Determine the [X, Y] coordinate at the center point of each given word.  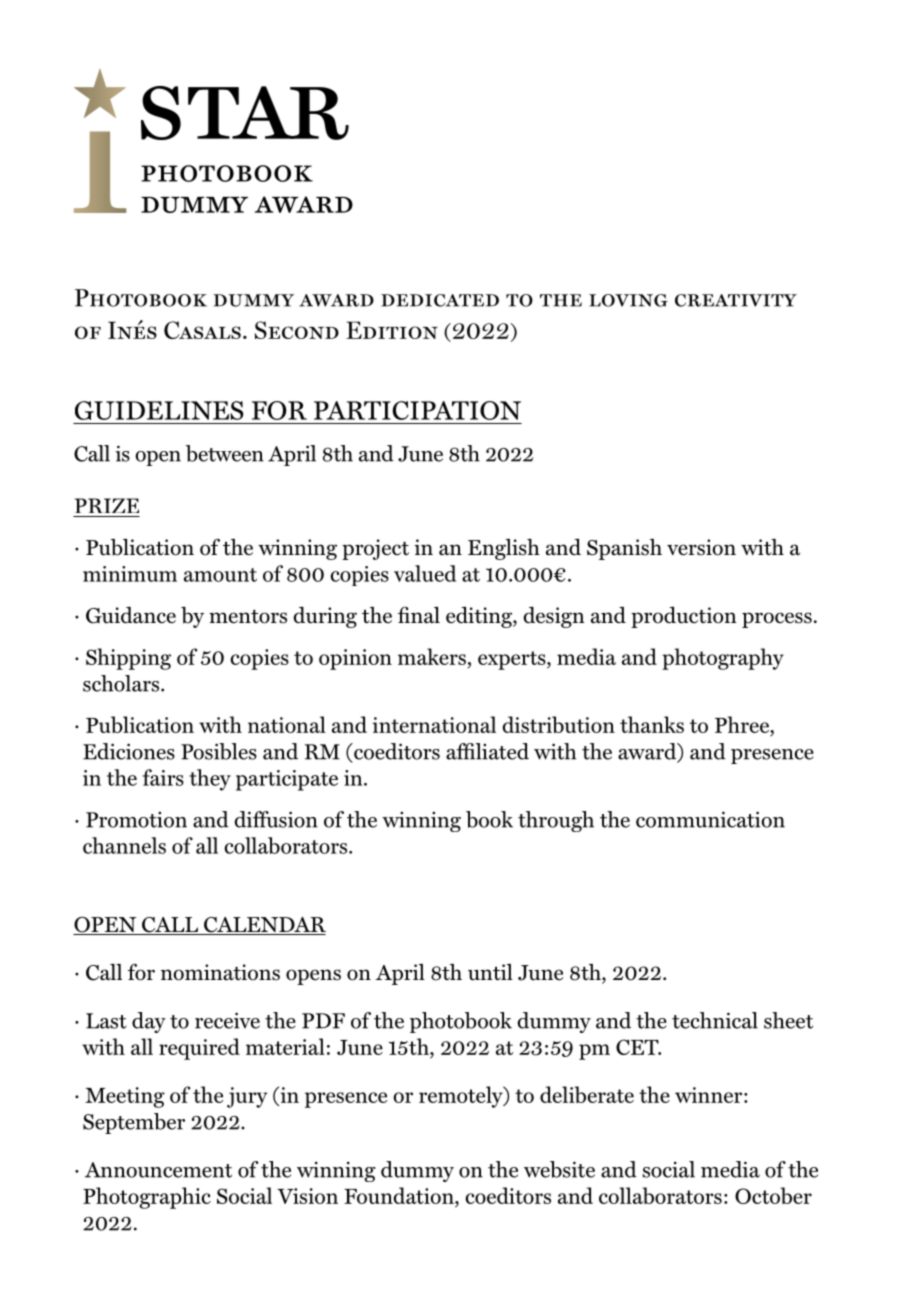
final [419, 615]
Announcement [158, 1170]
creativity [736, 300]
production [684, 617]
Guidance [131, 615]
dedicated [440, 300]
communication [710, 819]
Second [297, 330]
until [490, 972]
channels [124, 845]
